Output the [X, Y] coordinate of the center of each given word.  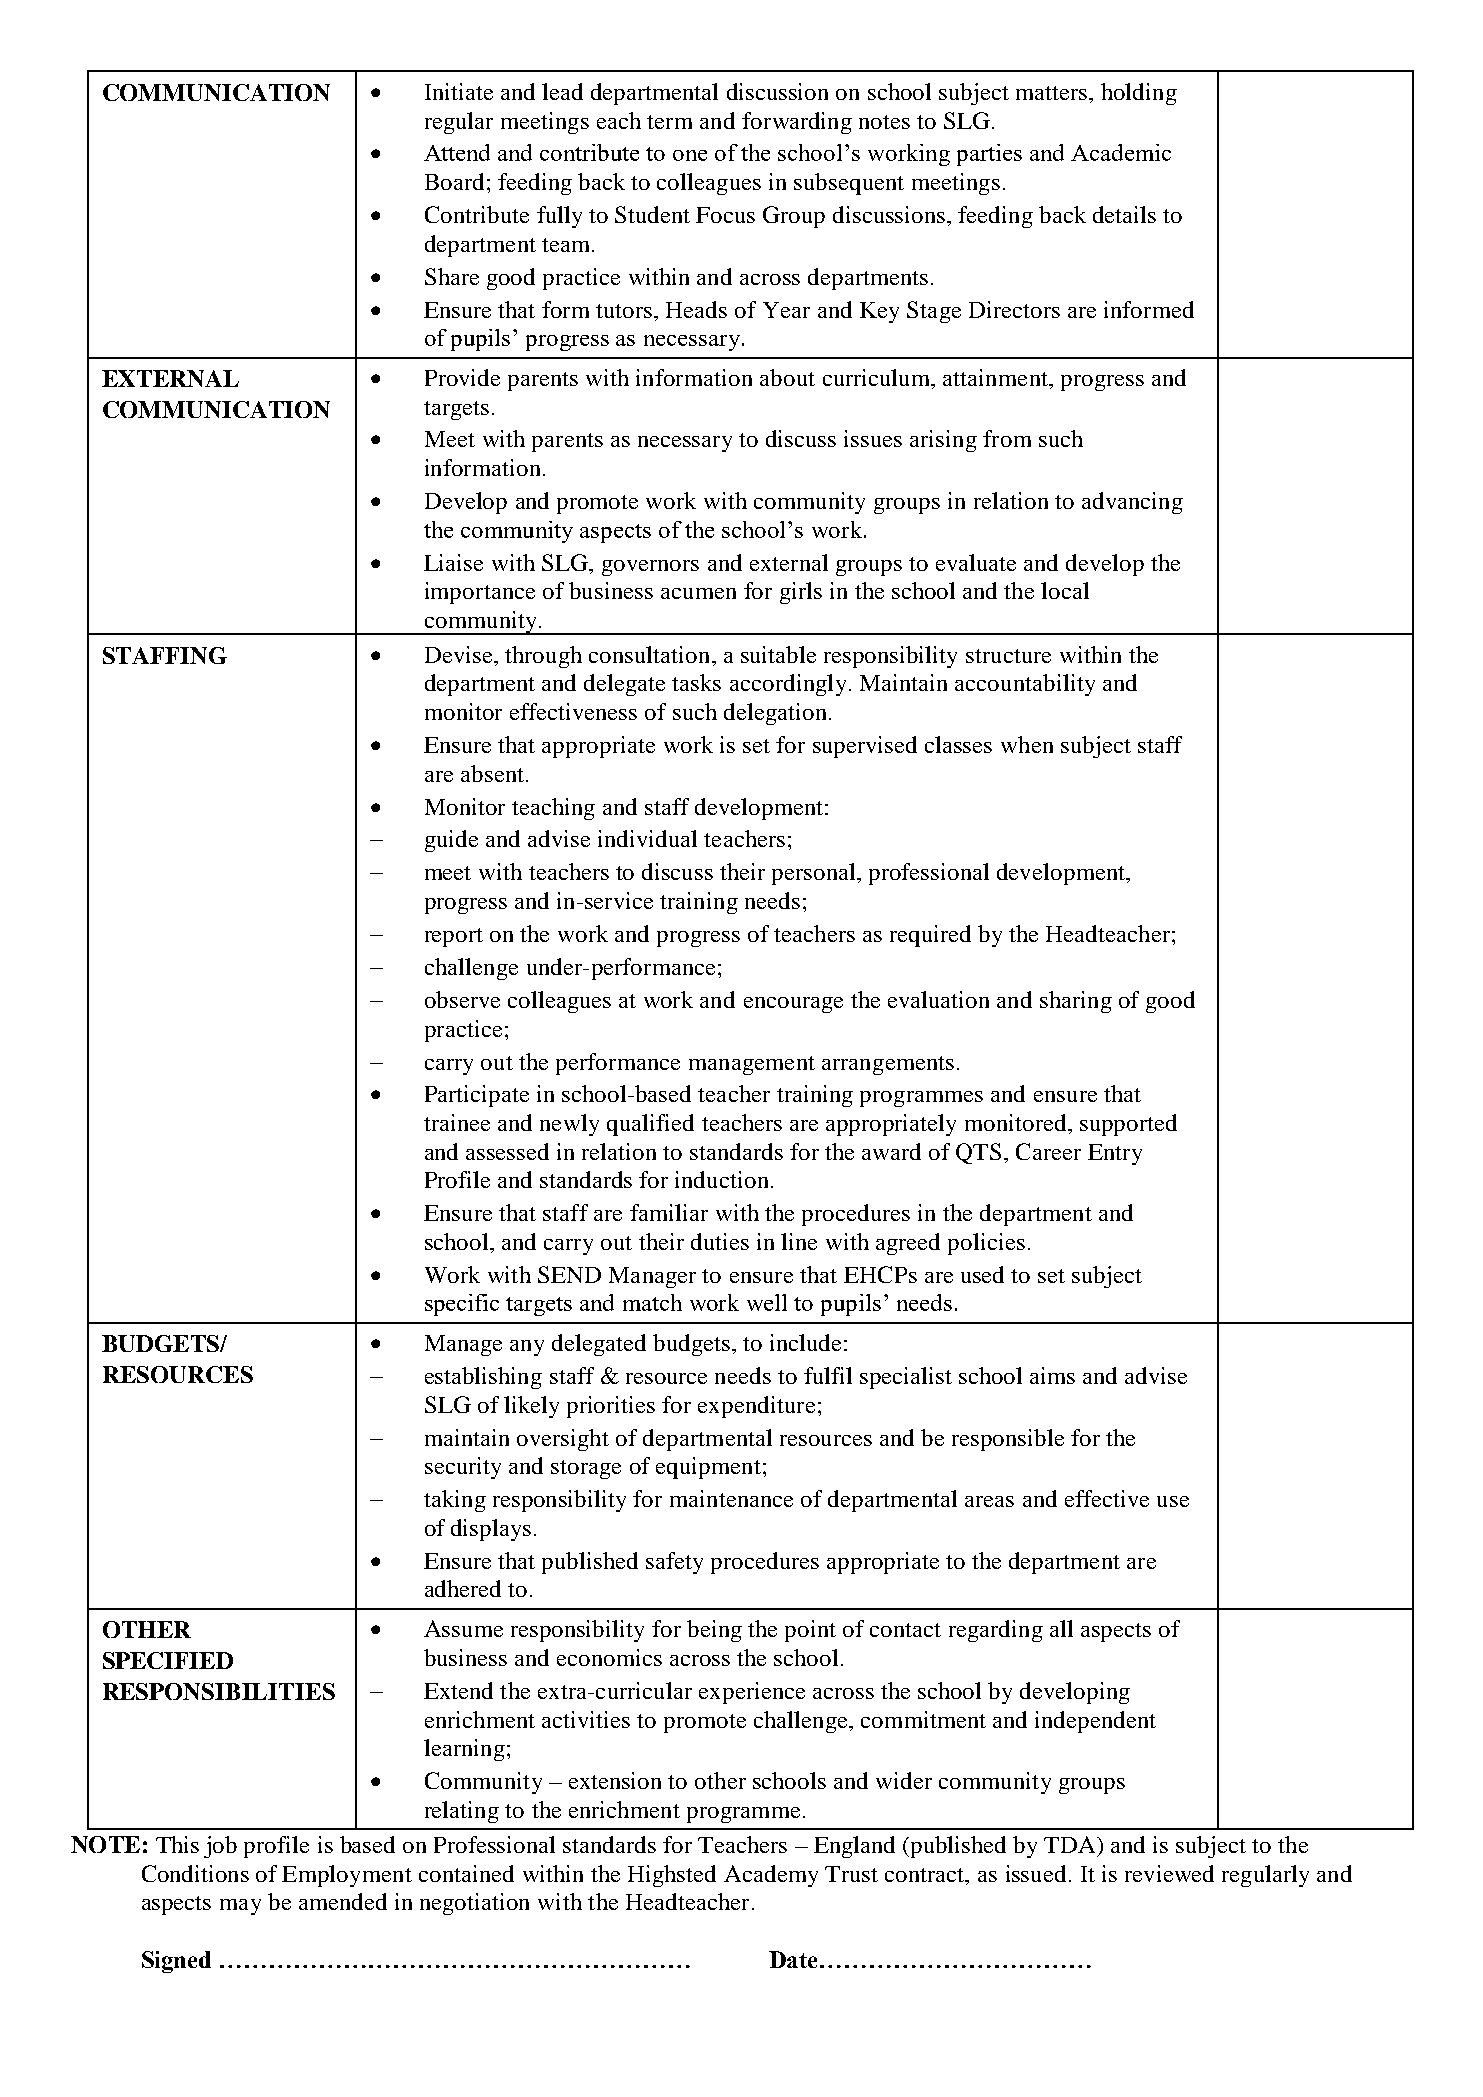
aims [1052, 1375]
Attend [457, 152]
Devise [460, 654]
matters [1053, 93]
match [652, 1302]
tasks [696, 682]
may [240, 1907]
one [690, 155]
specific [462, 1305]
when [1027, 744]
